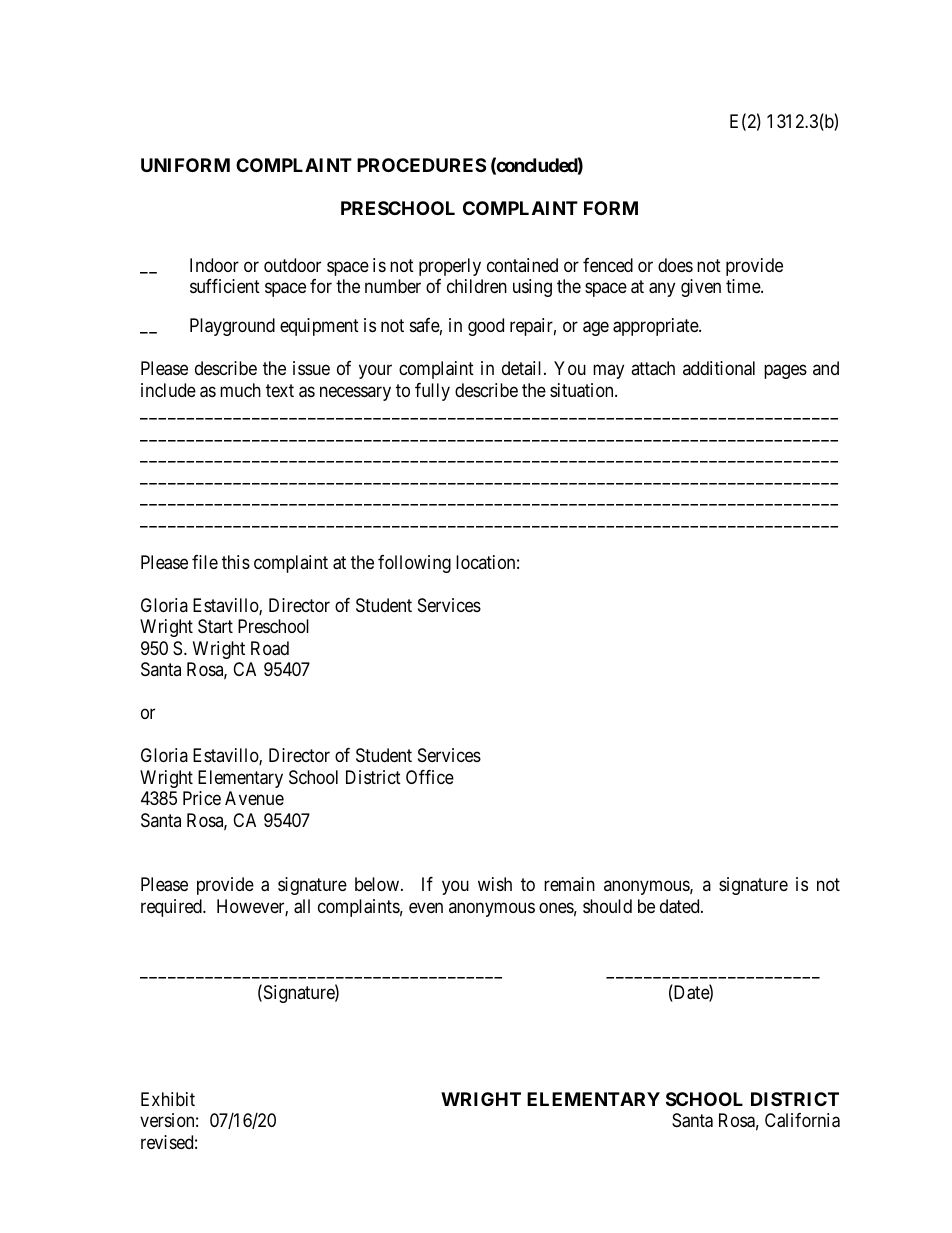 This image has width=952, height=1233. Describe the element at coordinates (414, 564) in the image. I see `following` at that location.
